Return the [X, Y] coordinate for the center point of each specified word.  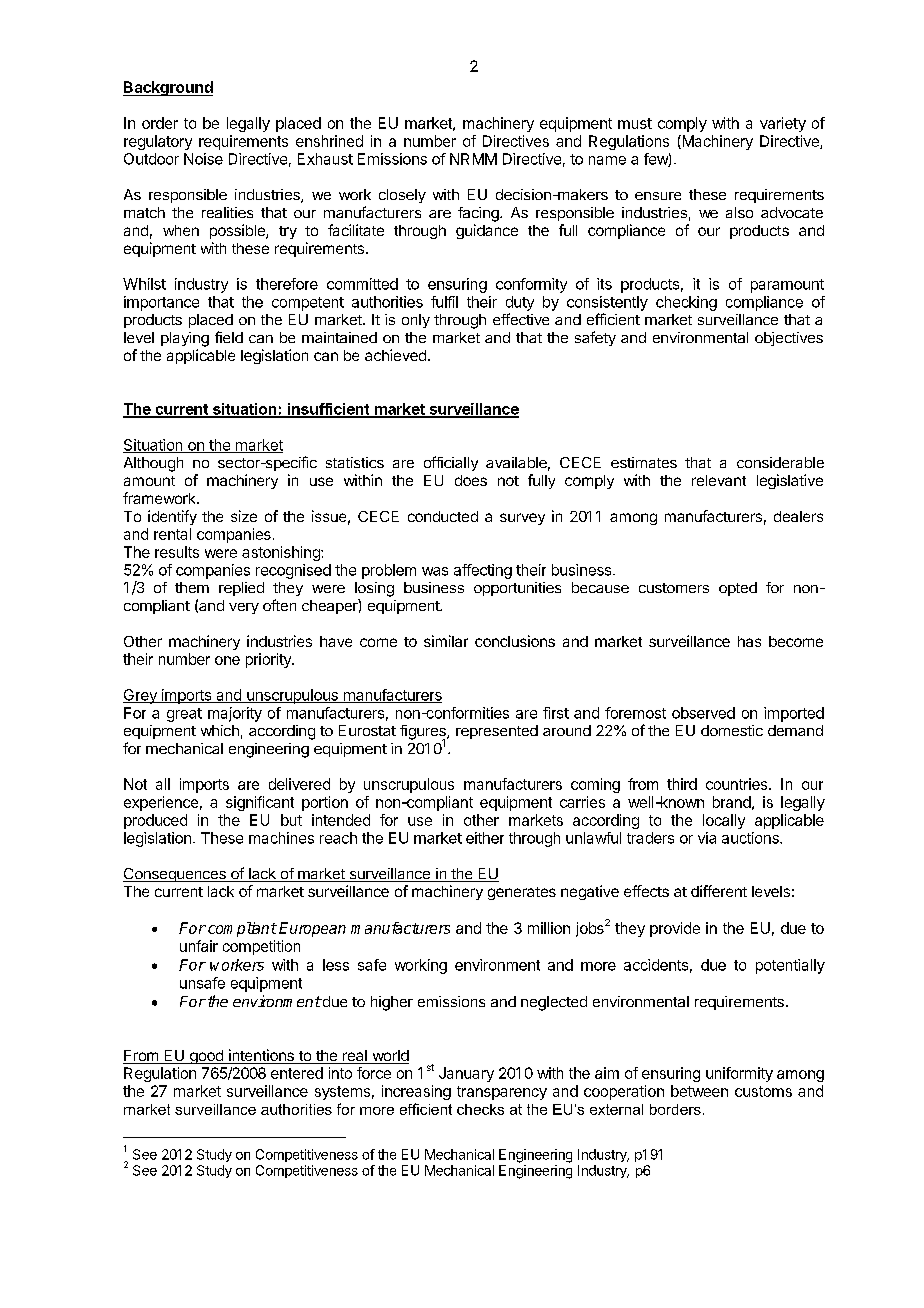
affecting [483, 571]
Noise [203, 159]
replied [241, 589]
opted [738, 589]
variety [783, 124]
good [206, 1057]
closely [402, 196]
